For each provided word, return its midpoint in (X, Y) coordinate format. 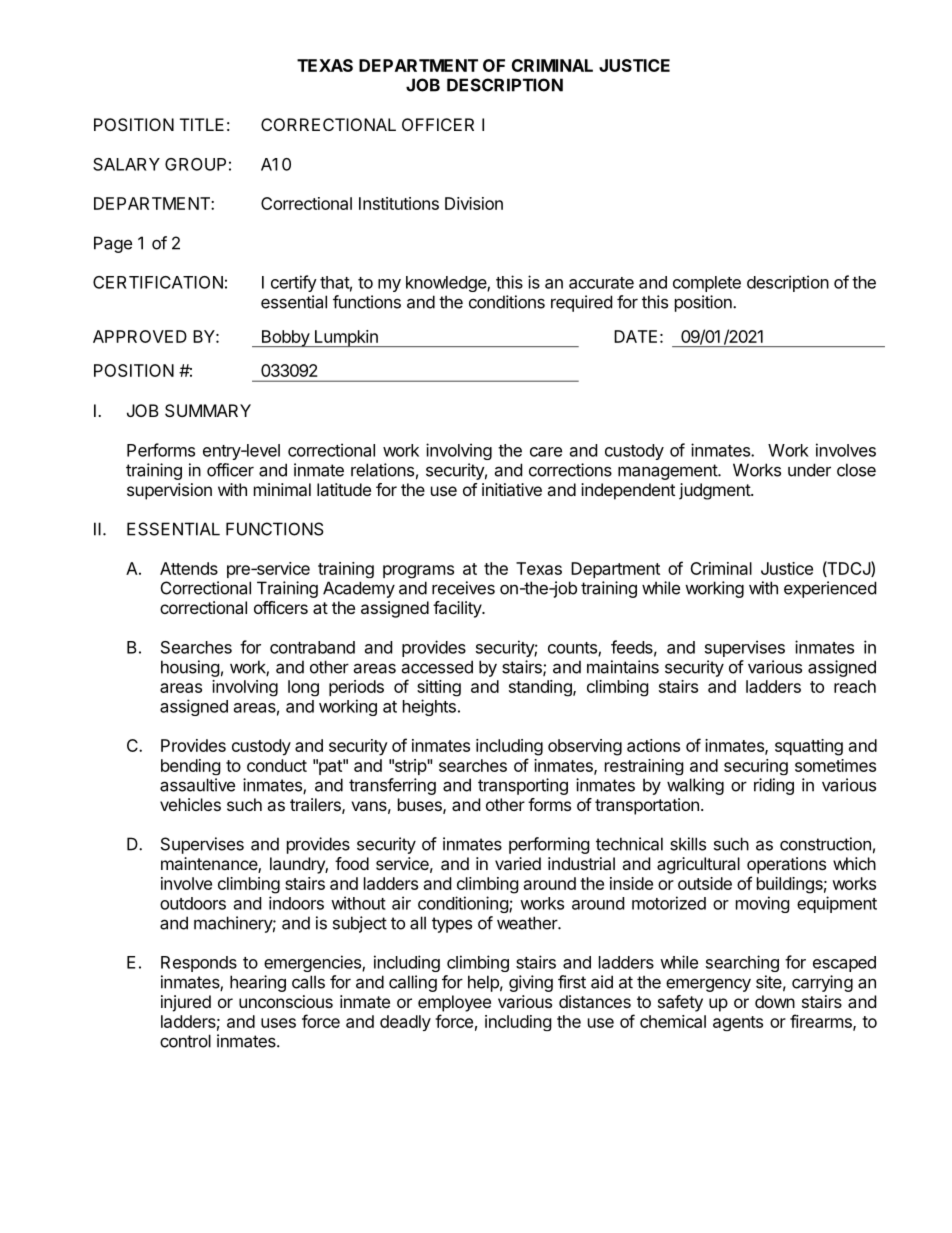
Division (474, 203)
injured (186, 1003)
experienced (830, 589)
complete (707, 284)
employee (454, 1003)
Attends (189, 568)
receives (463, 588)
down (775, 1001)
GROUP (195, 164)
